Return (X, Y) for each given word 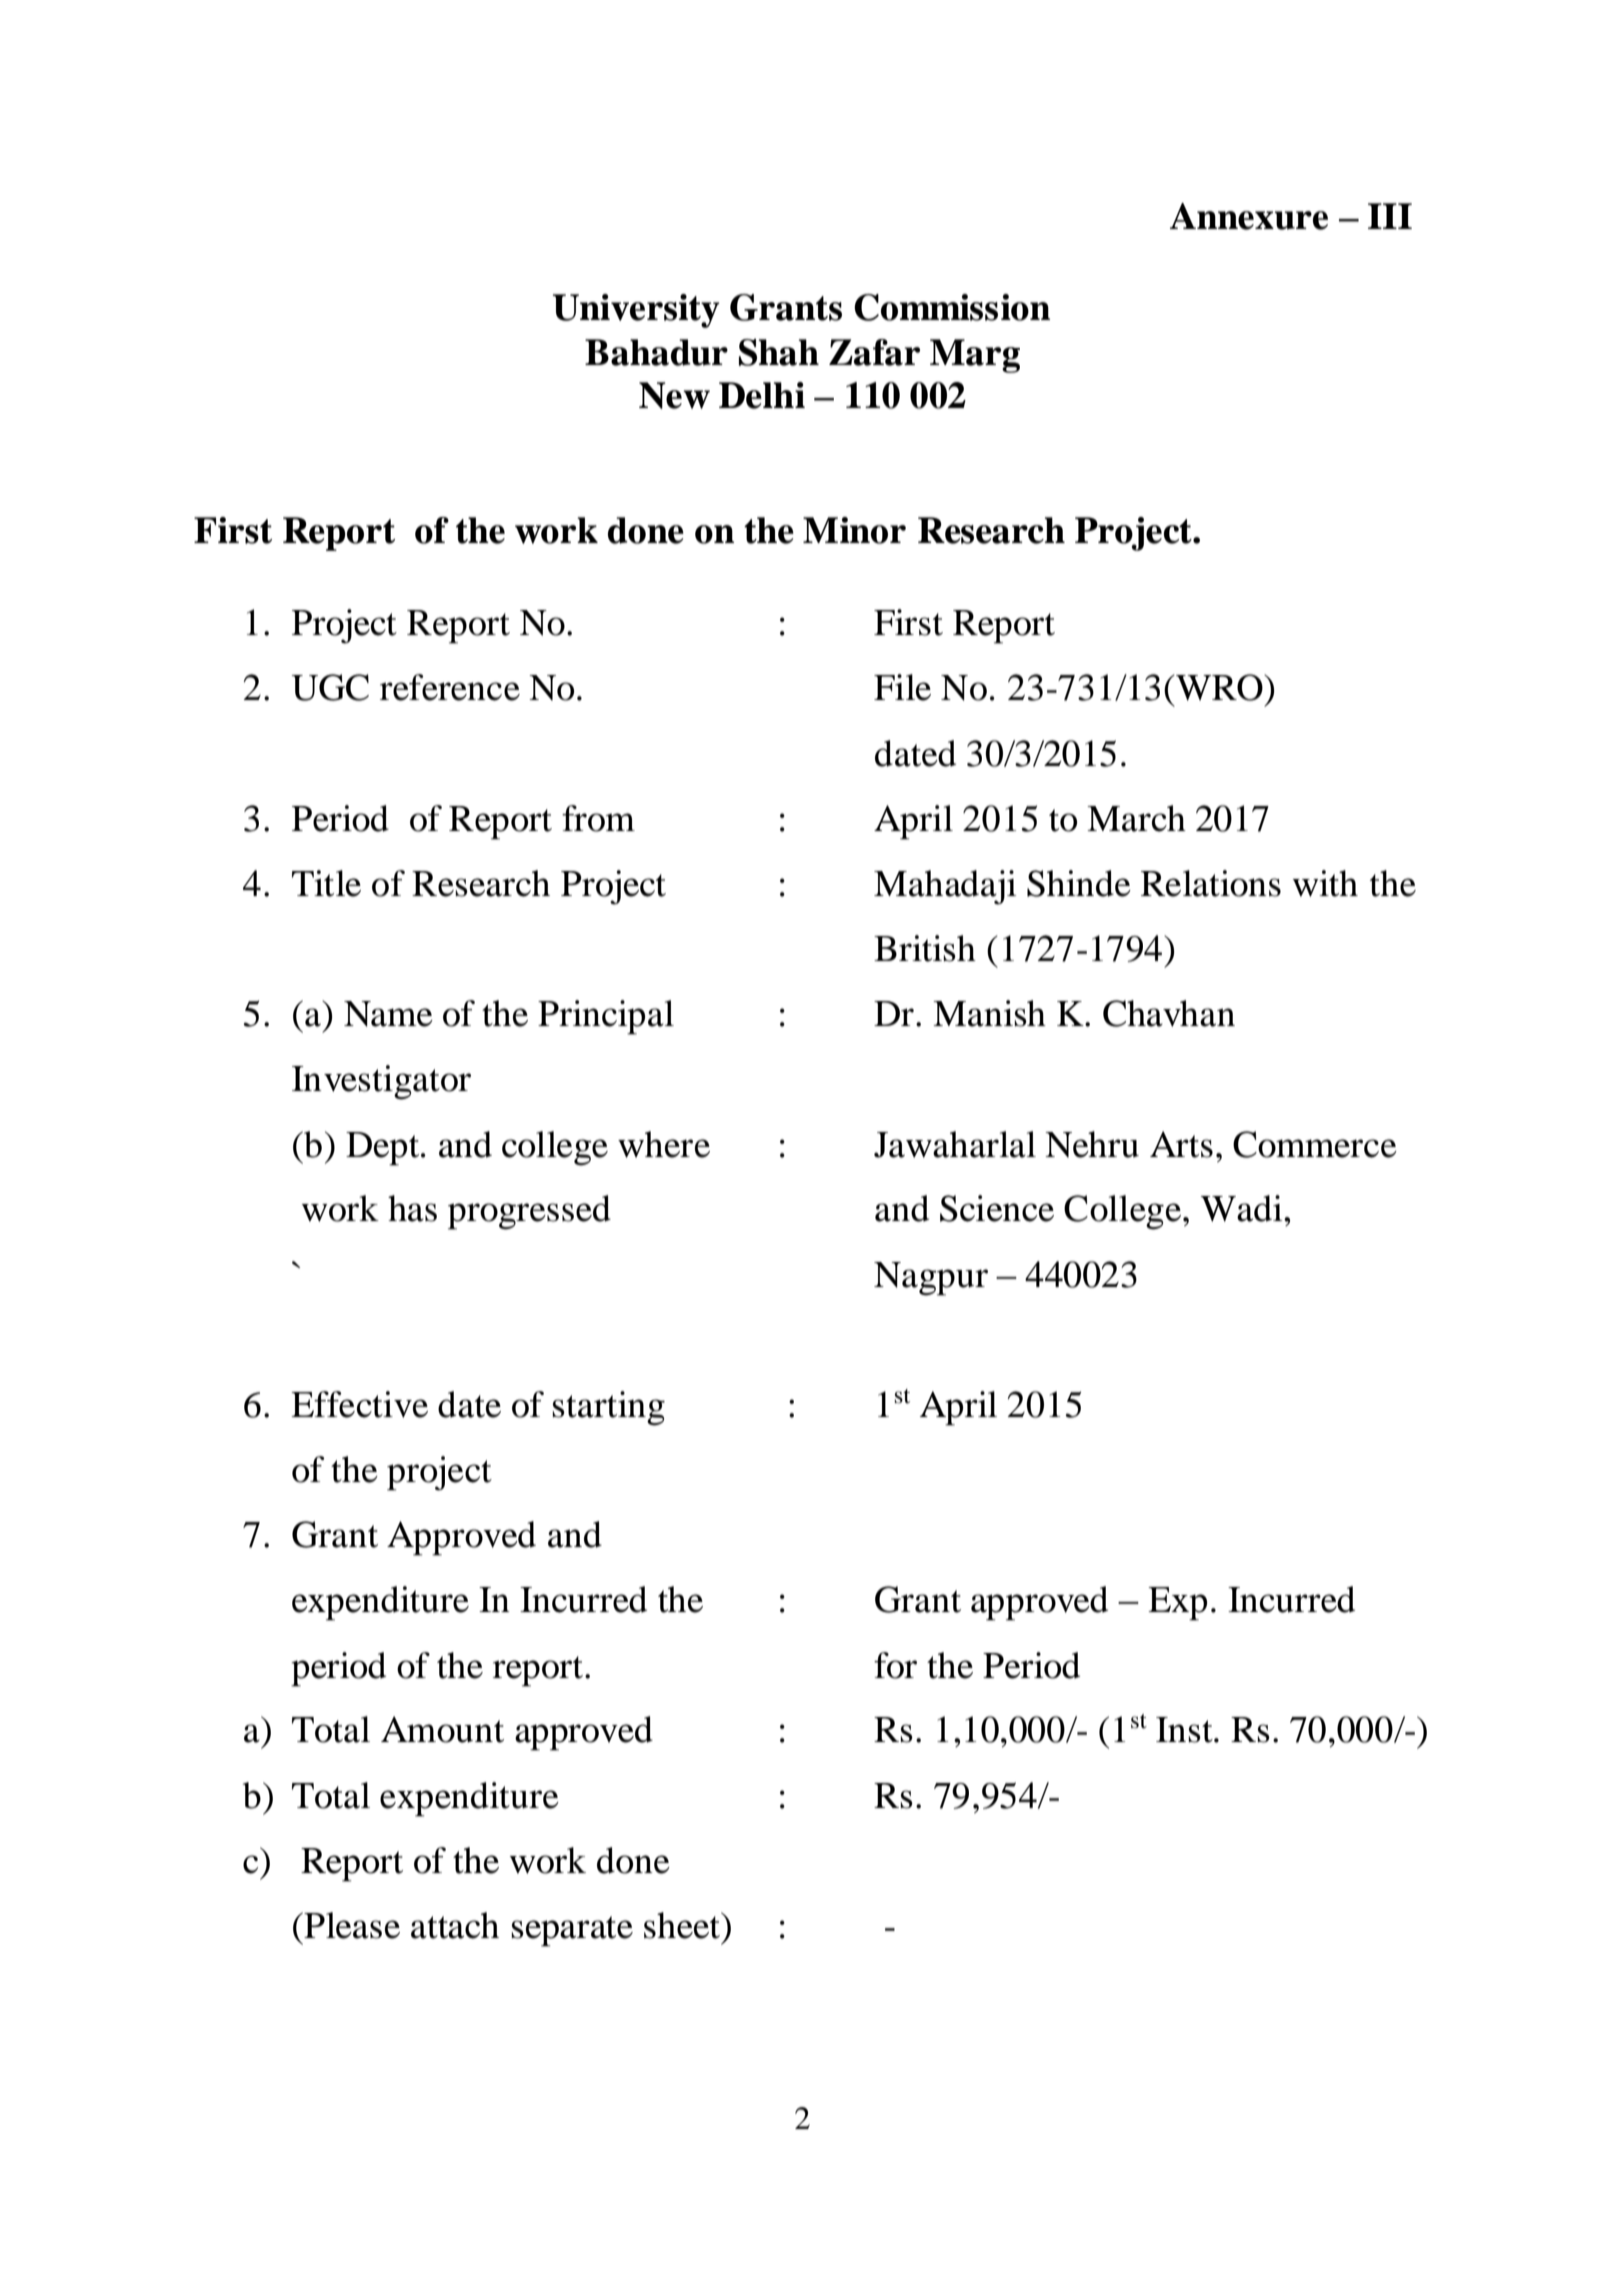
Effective (359, 1404)
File (902, 687)
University (636, 311)
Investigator (381, 1082)
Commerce (1315, 1144)
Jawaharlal (955, 1144)
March (1136, 818)
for (895, 1665)
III (1390, 216)
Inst (1185, 1730)
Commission (952, 307)
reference (450, 687)
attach (455, 1925)
